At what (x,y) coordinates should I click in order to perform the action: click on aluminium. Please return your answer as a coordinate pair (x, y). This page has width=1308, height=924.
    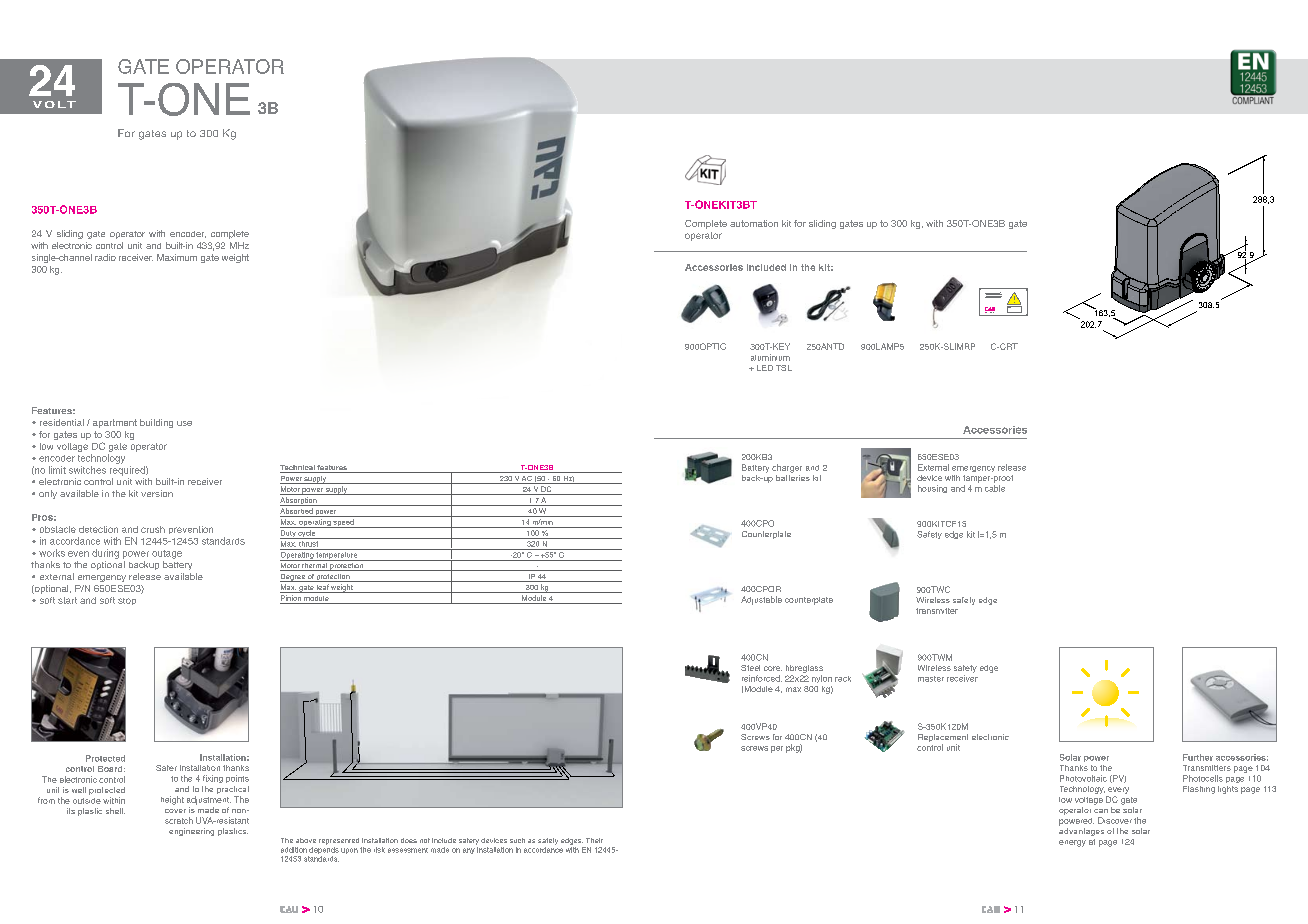
    Looking at the image, I should click on (770, 357).
